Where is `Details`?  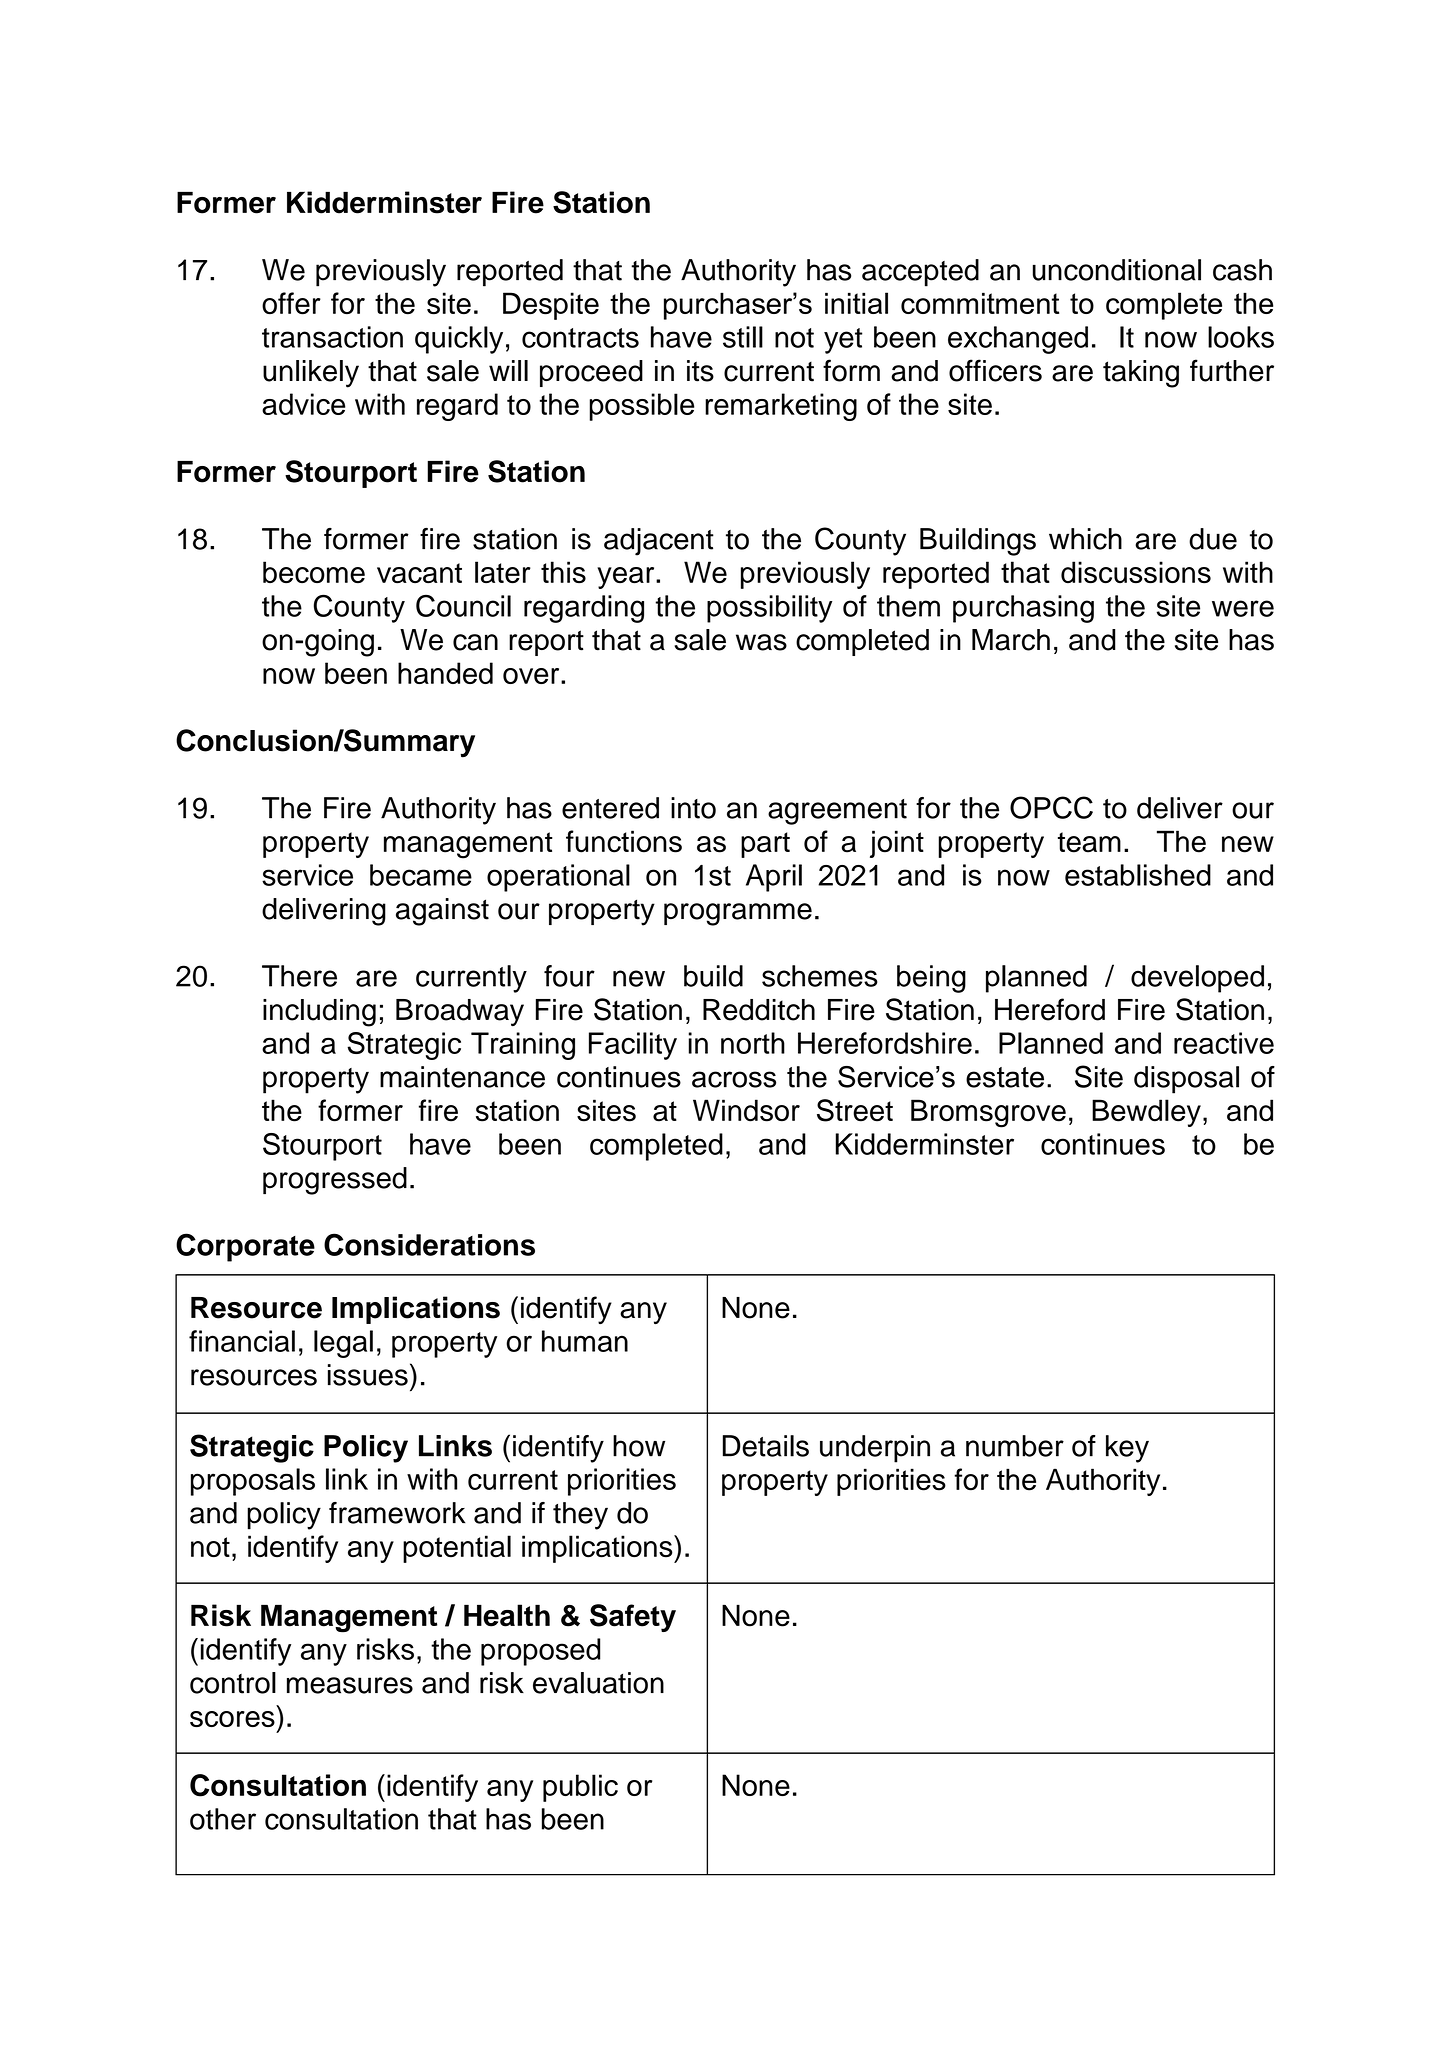
Details is located at coordinates (766, 1446).
